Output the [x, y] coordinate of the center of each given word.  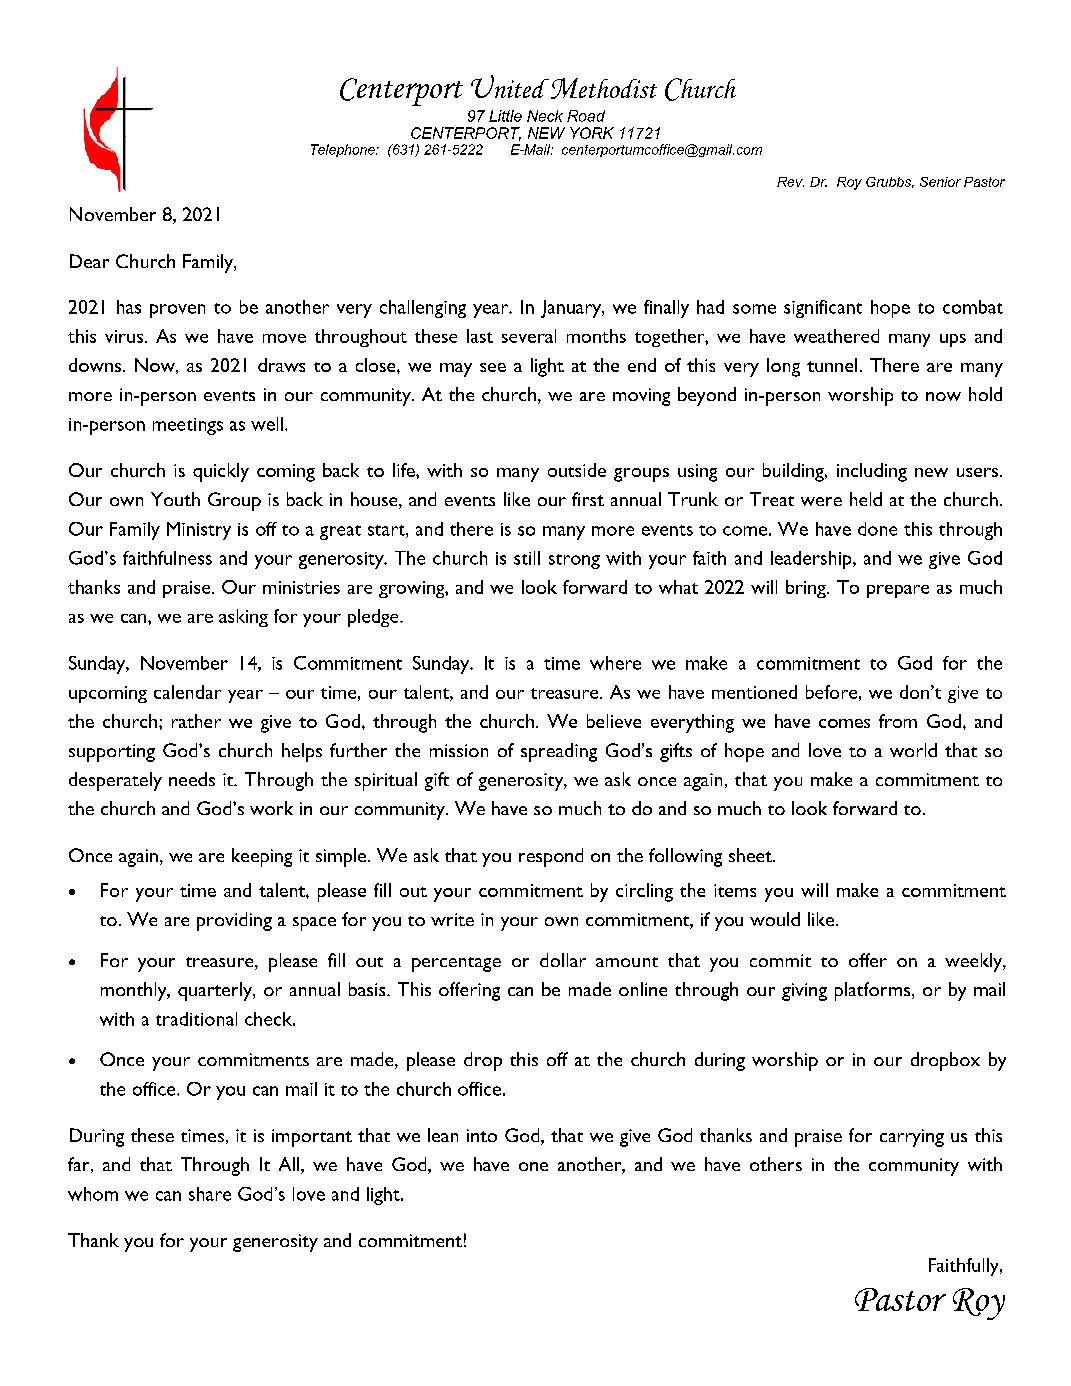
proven [177, 311]
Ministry [199, 531]
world [913, 750]
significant [823, 309]
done [877, 529]
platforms [874, 991]
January [572, 309]
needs [192, 779]
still [527, 558]
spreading [559, 752]
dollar [563, 960]
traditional [196, 1019]
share [210, 1194]
